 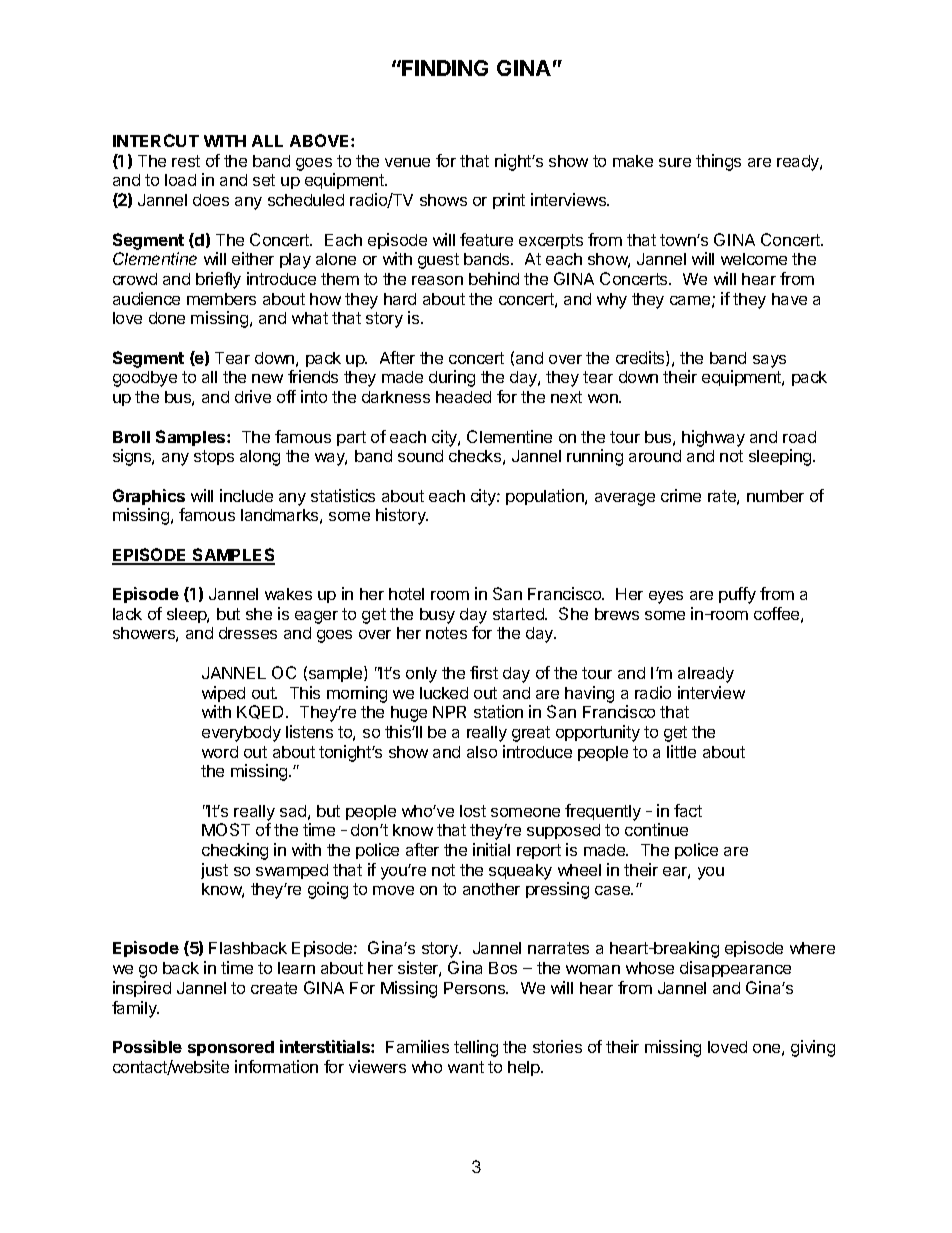 What do you see at coordinates (813, 1048) in the screenshot?
I see `giving` at bounding box center [813, 1048].
